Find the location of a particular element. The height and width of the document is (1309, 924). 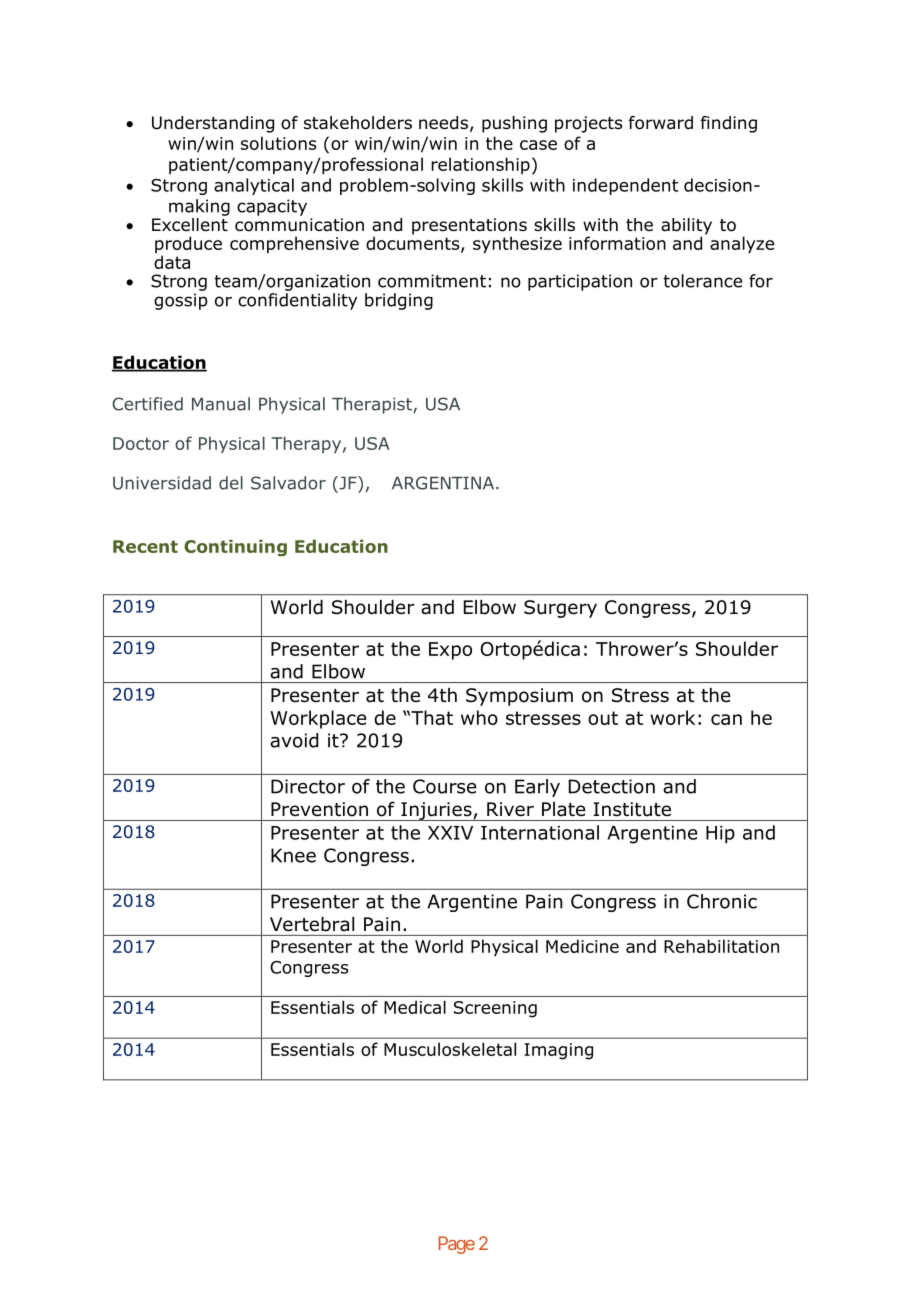

Expo is located at coordinates (450, 651).
